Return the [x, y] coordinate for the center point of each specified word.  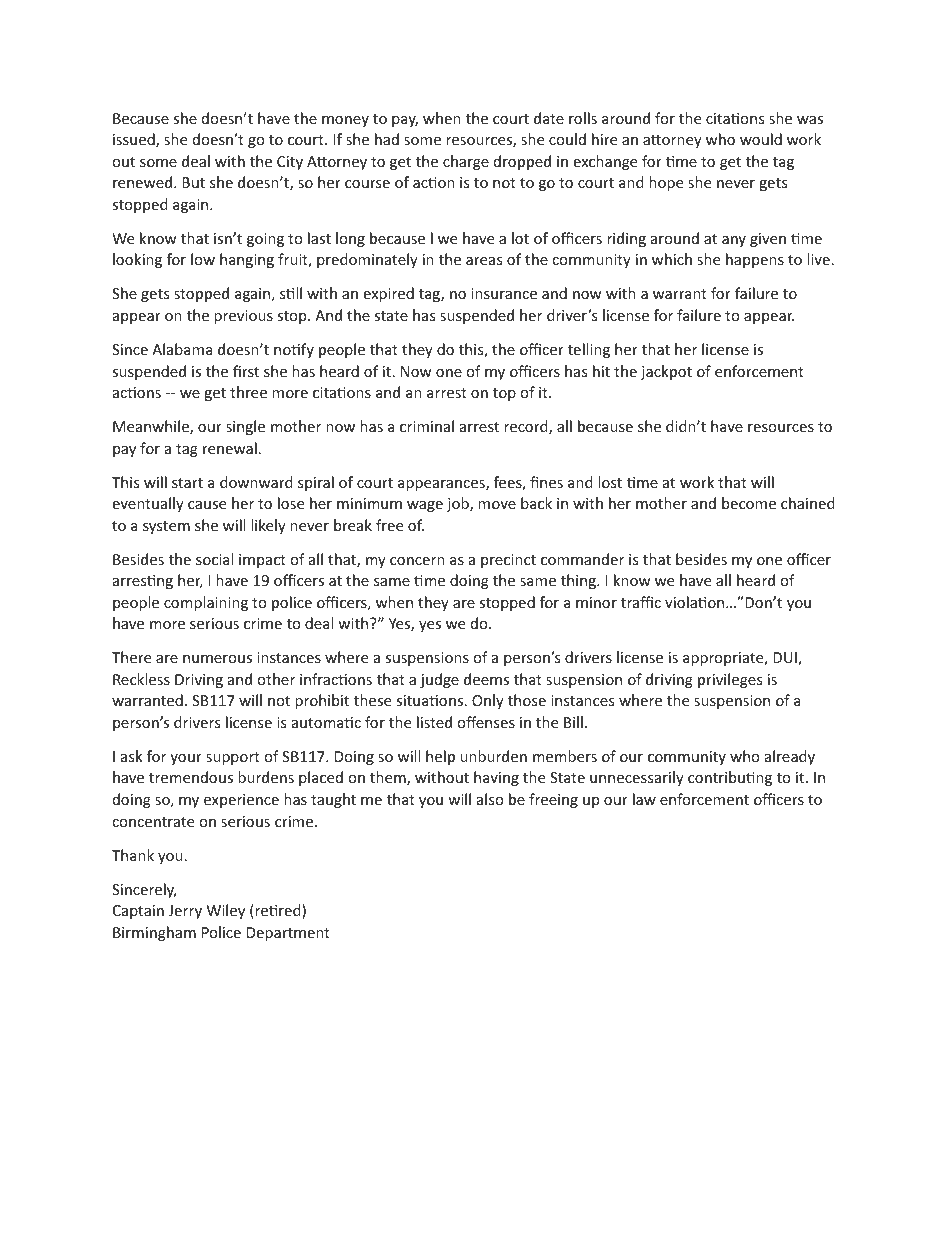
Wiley [226, 911]
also [490, 799]
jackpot [666, 372]
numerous [217, 659]
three [248, 392]
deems [486, 679]
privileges [730, 680]
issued [135, 140]
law [644, 799]
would [761, 139]
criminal [427, 426]
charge [466, 162]
